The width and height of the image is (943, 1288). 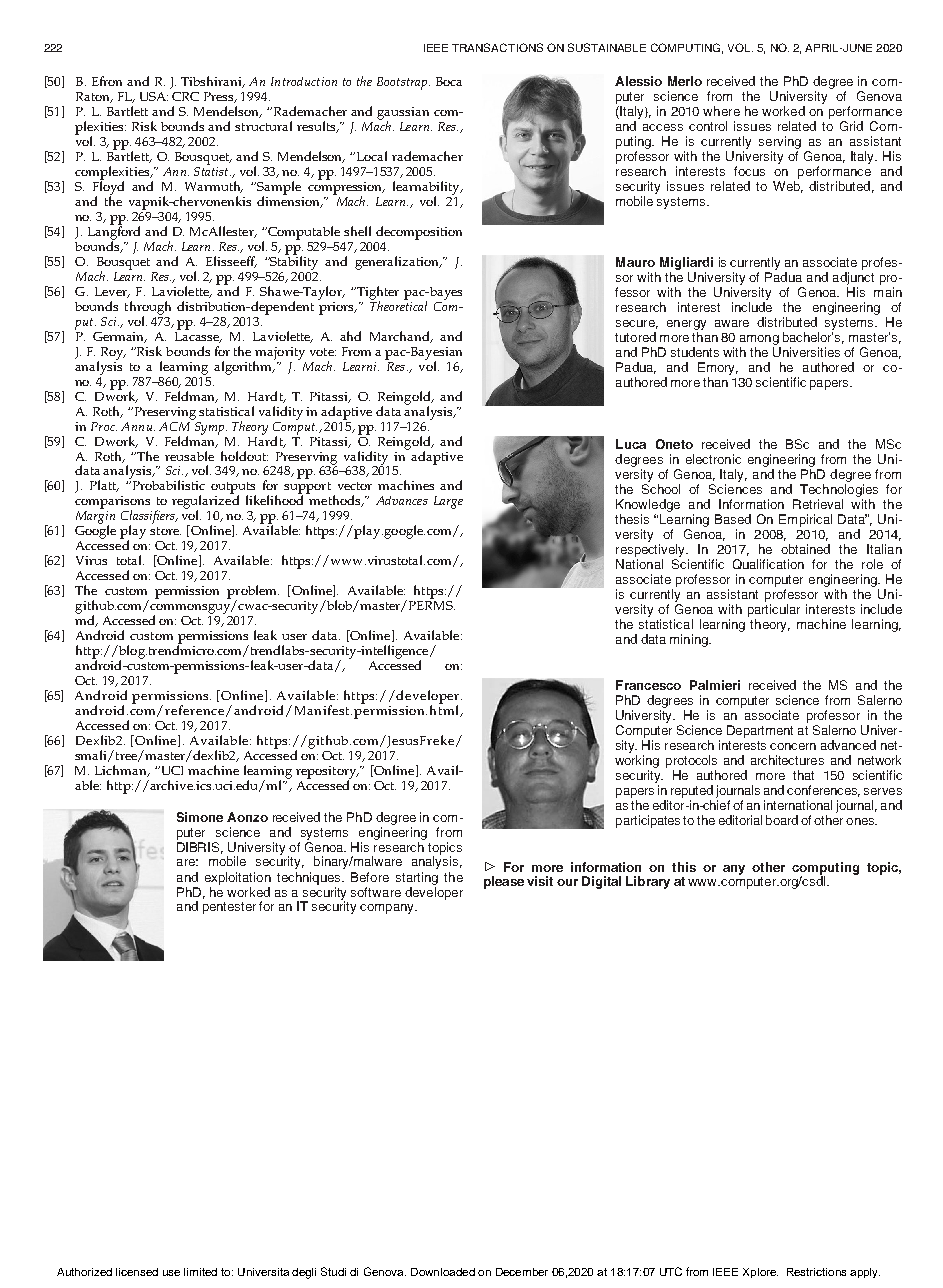 I want to click on aware, so click(x=732, y=323).
